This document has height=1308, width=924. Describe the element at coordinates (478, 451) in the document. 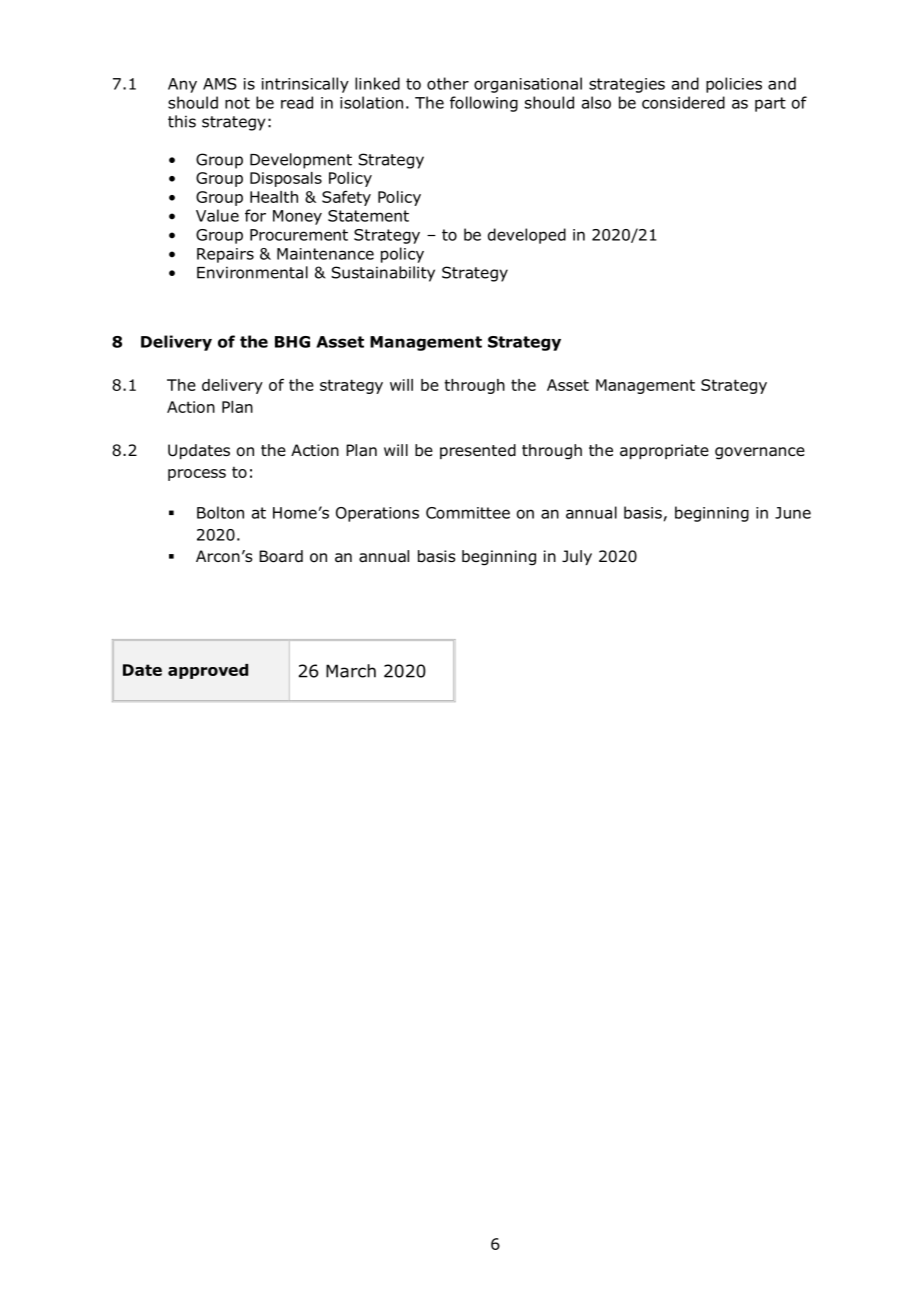

I see `presented` at that location.
